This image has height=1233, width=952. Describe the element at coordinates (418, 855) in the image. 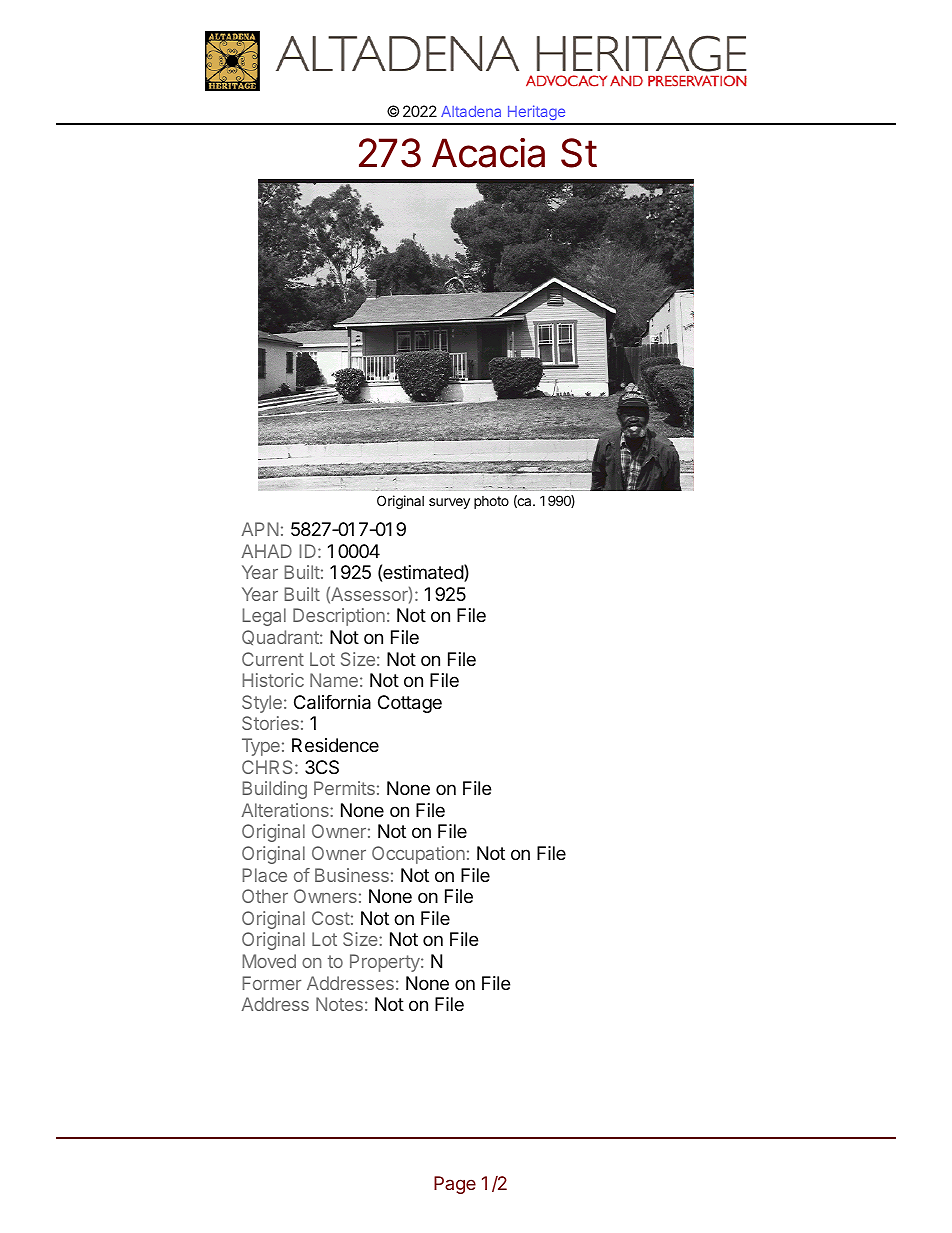

I see `Occupation` at that location.
